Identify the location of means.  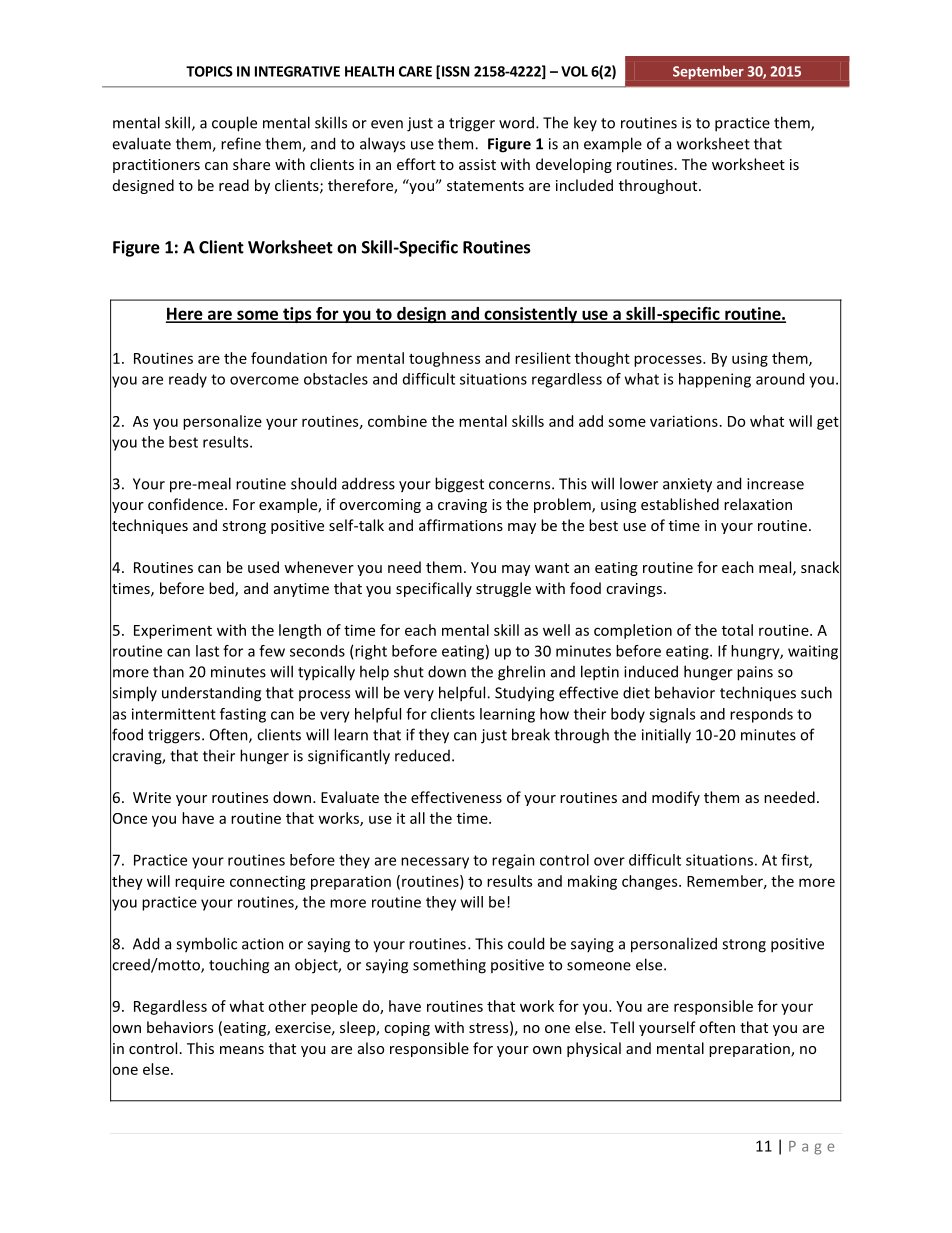
(242, 1050).
